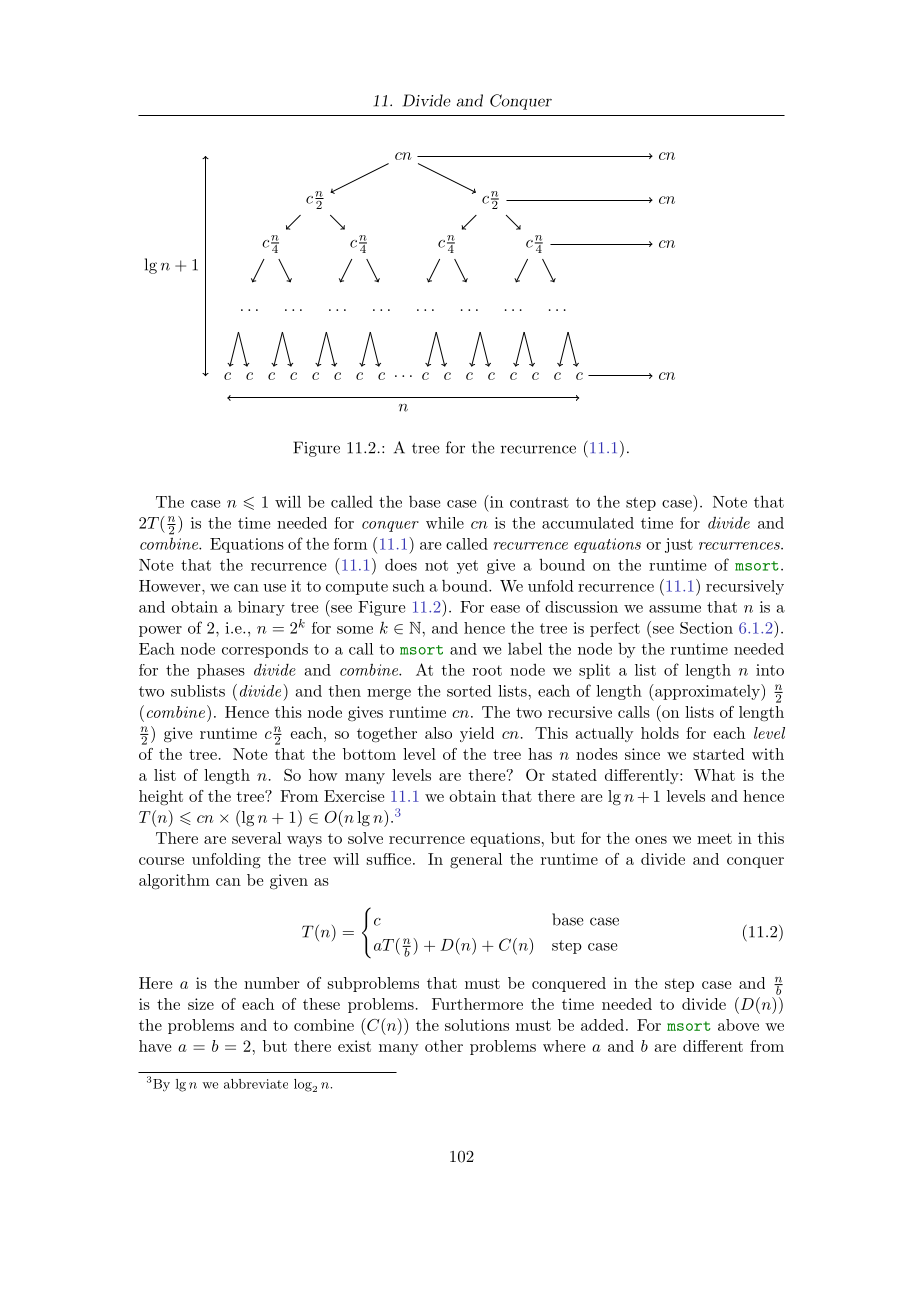  I want to click on above, so click(738, 1025).
